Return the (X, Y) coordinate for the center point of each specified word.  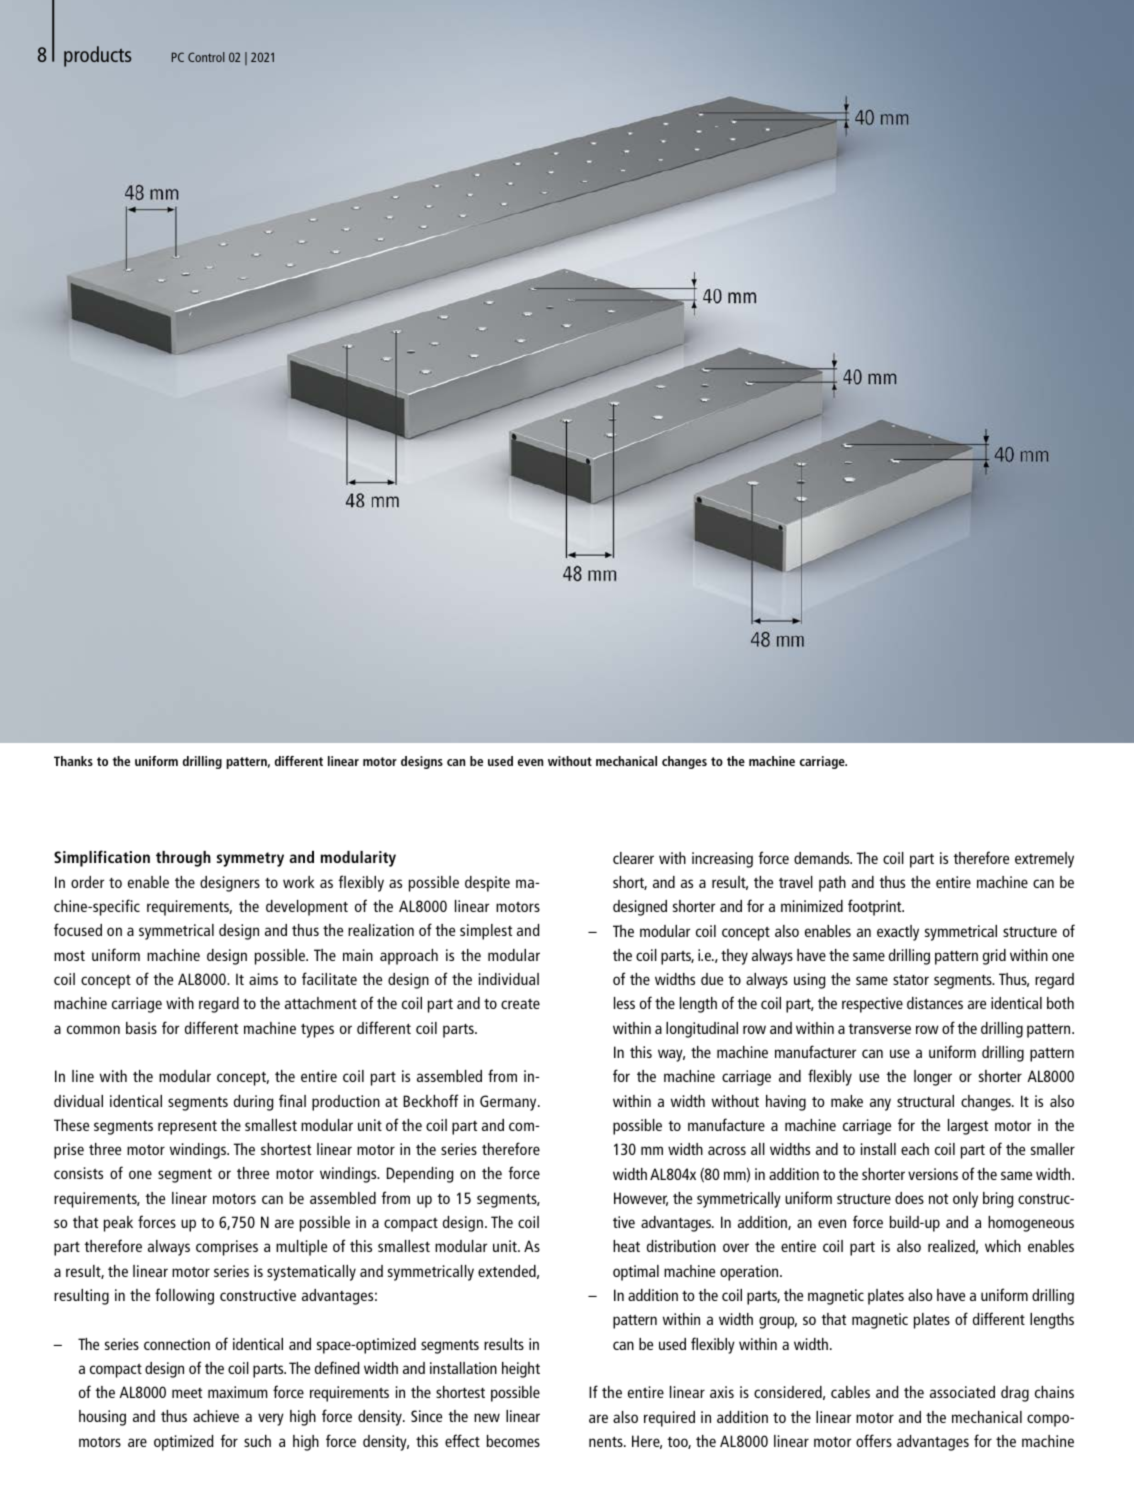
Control (206, 57)
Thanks (73, 761)
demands (823, 858)
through (183, 859)
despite (487, 884)
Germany (509, 1103)
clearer (633, 858)
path (832, 884)
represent (187, 1127)
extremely (1044, 860)
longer (933, 1078)
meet (187, 1393)
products (97, 56)
